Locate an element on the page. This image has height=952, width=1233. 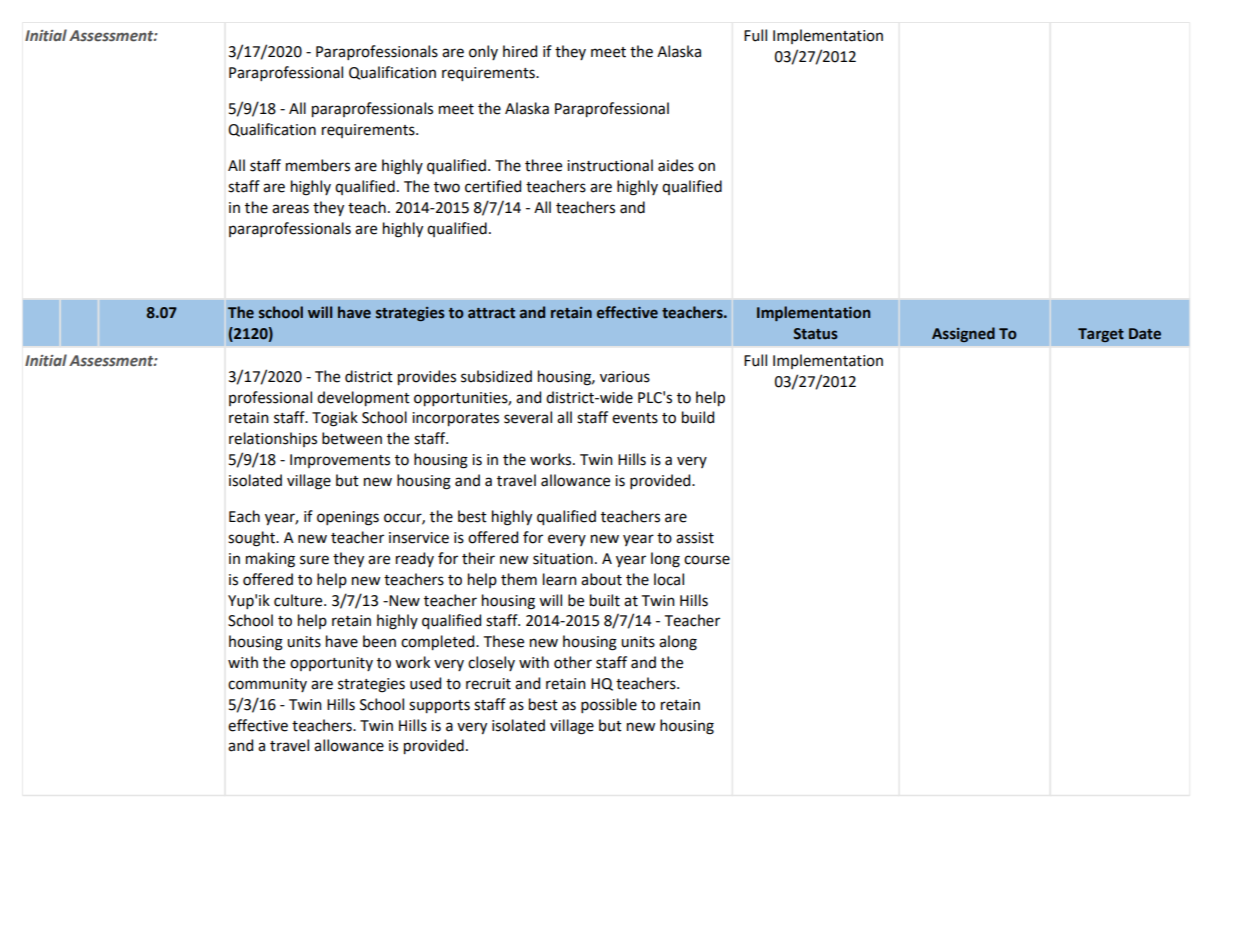
hired is located at coordinates (520, 51).
